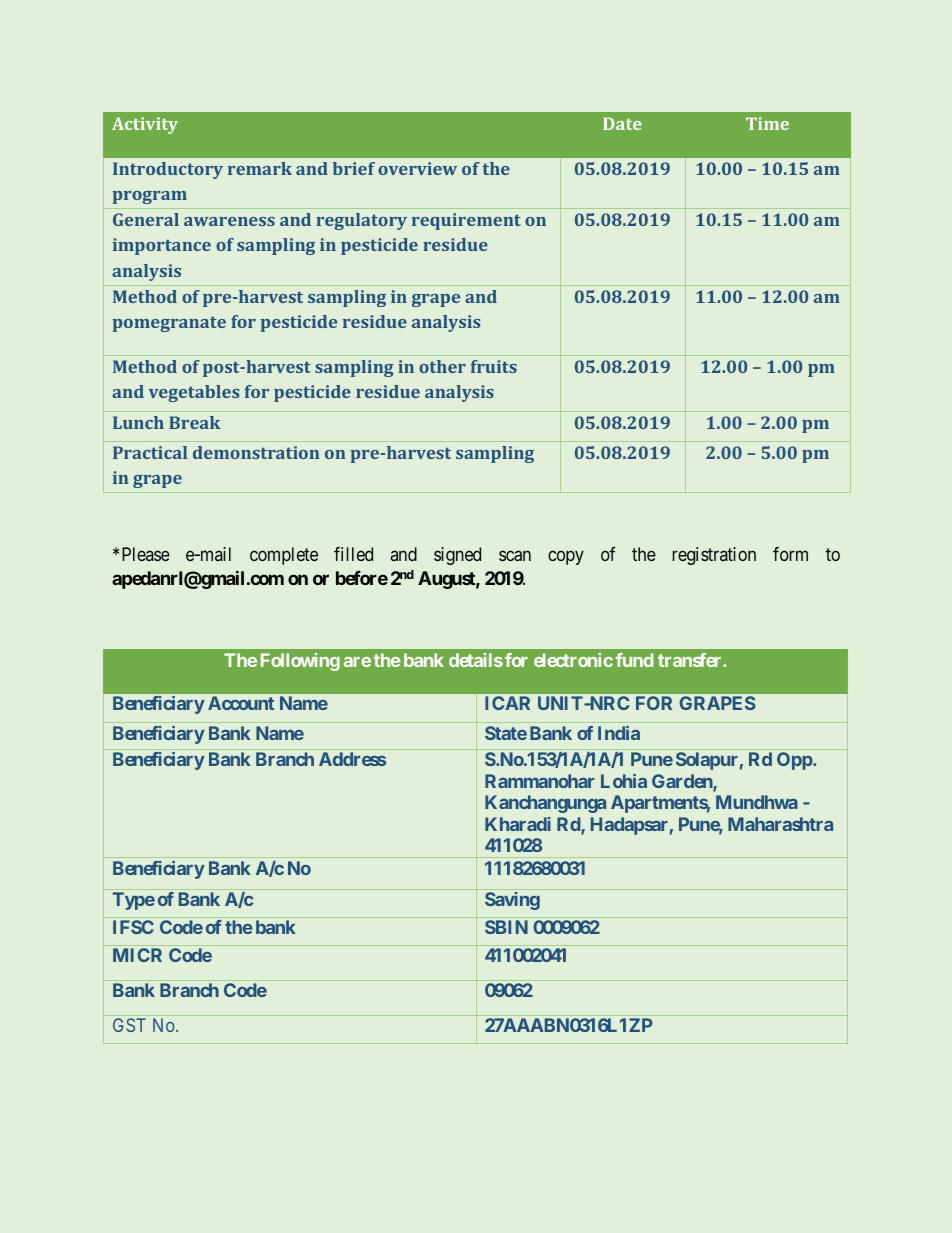  What do you see at coordinates (780, 824) in the page?
I see `Maharashtra` at bounding box center [780, 824].
